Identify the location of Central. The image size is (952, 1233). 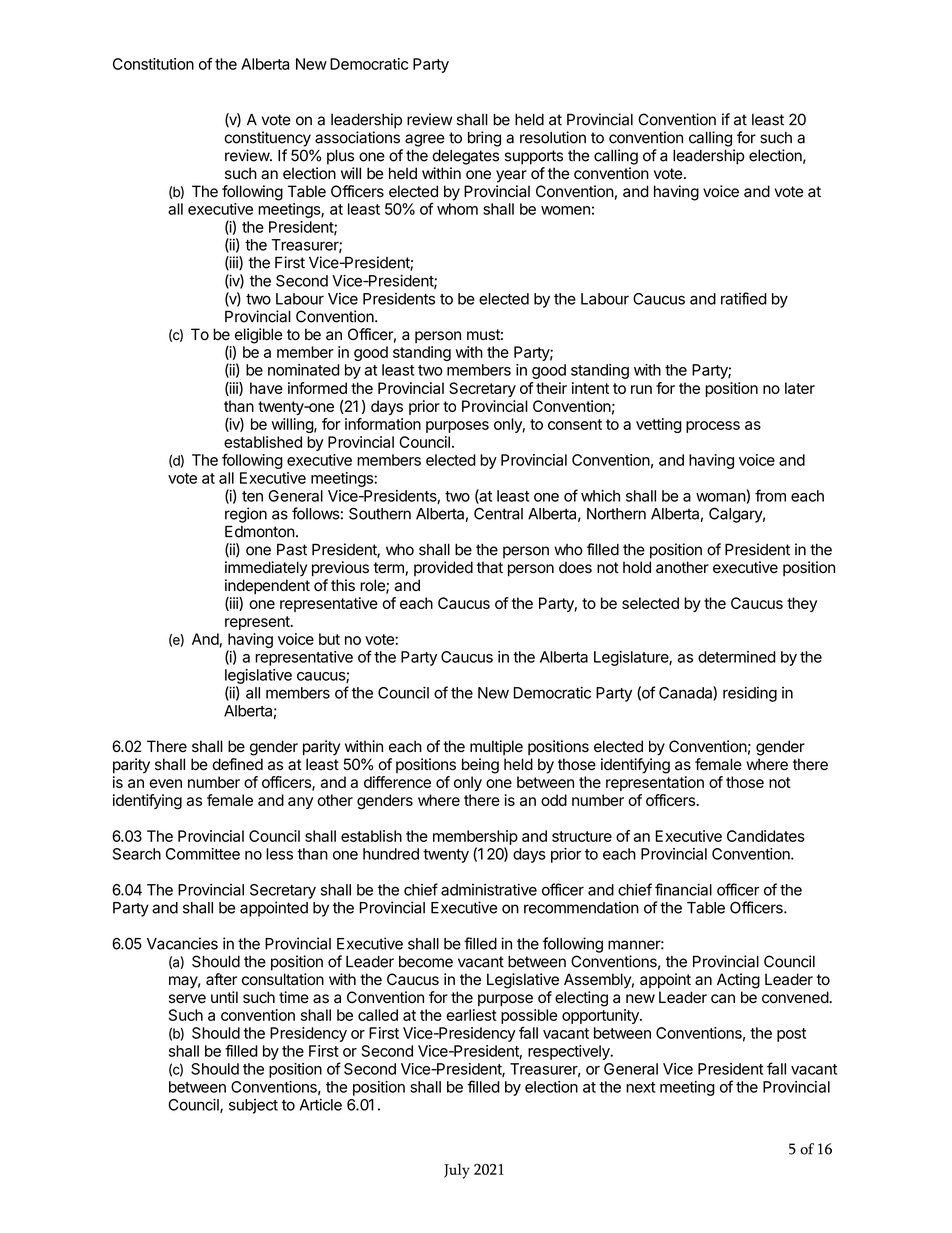
(498, 513).
